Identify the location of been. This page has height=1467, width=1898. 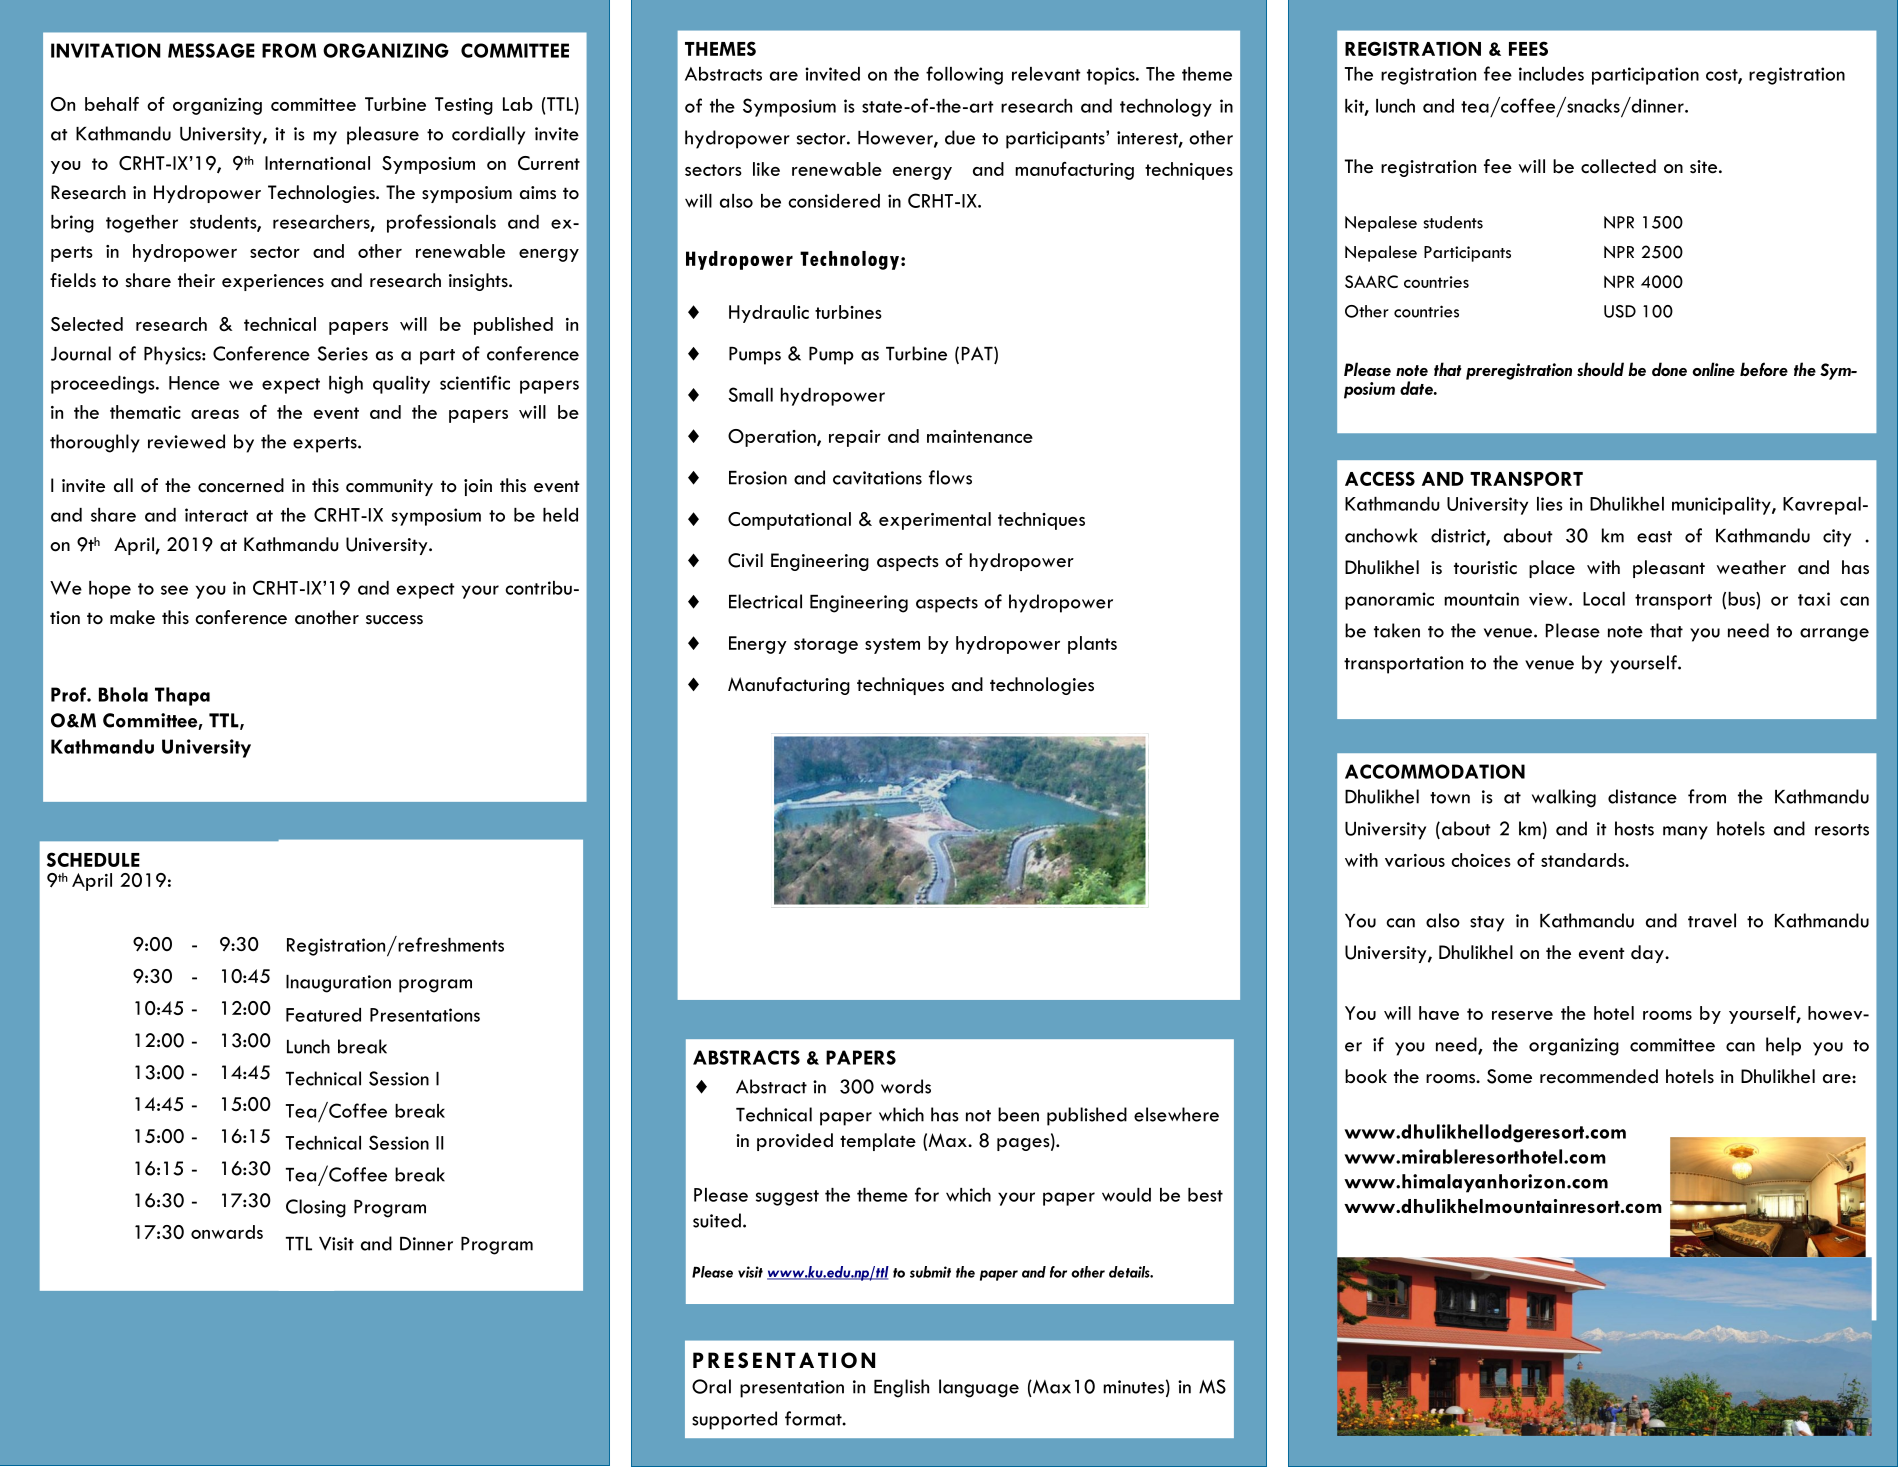
(1018, 1114).
